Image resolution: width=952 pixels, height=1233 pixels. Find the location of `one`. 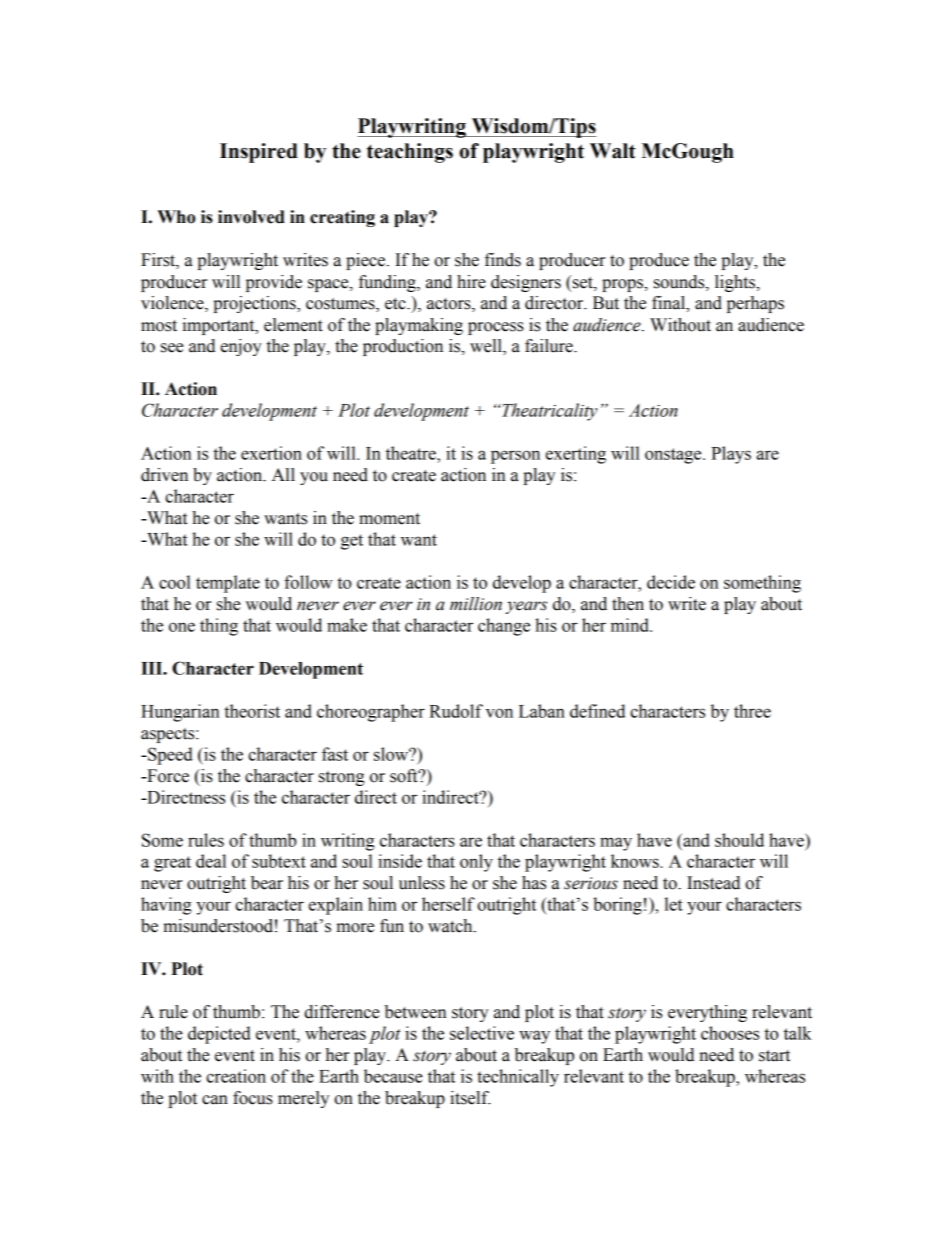

one is located at coordinates (182, 627).
